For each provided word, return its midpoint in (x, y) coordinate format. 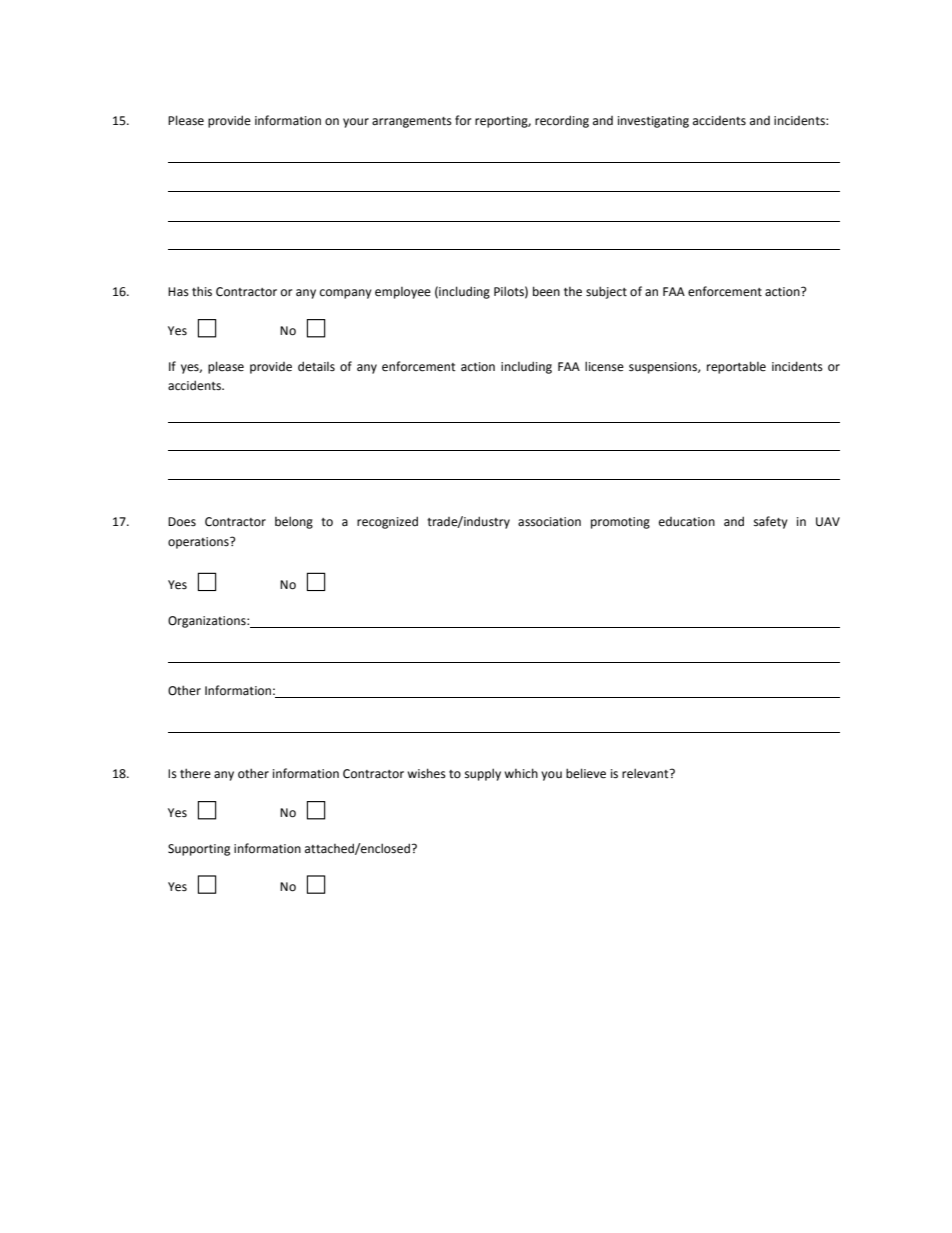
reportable (736, 367)
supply (483, 774)
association (549, 522)
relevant (646, 773)
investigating (653, 122)
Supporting (199, 850)
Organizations (208, 622)
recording (562, 121)
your (356, 123)
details (316, 366)
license (604, 366)
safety (771, 522)
